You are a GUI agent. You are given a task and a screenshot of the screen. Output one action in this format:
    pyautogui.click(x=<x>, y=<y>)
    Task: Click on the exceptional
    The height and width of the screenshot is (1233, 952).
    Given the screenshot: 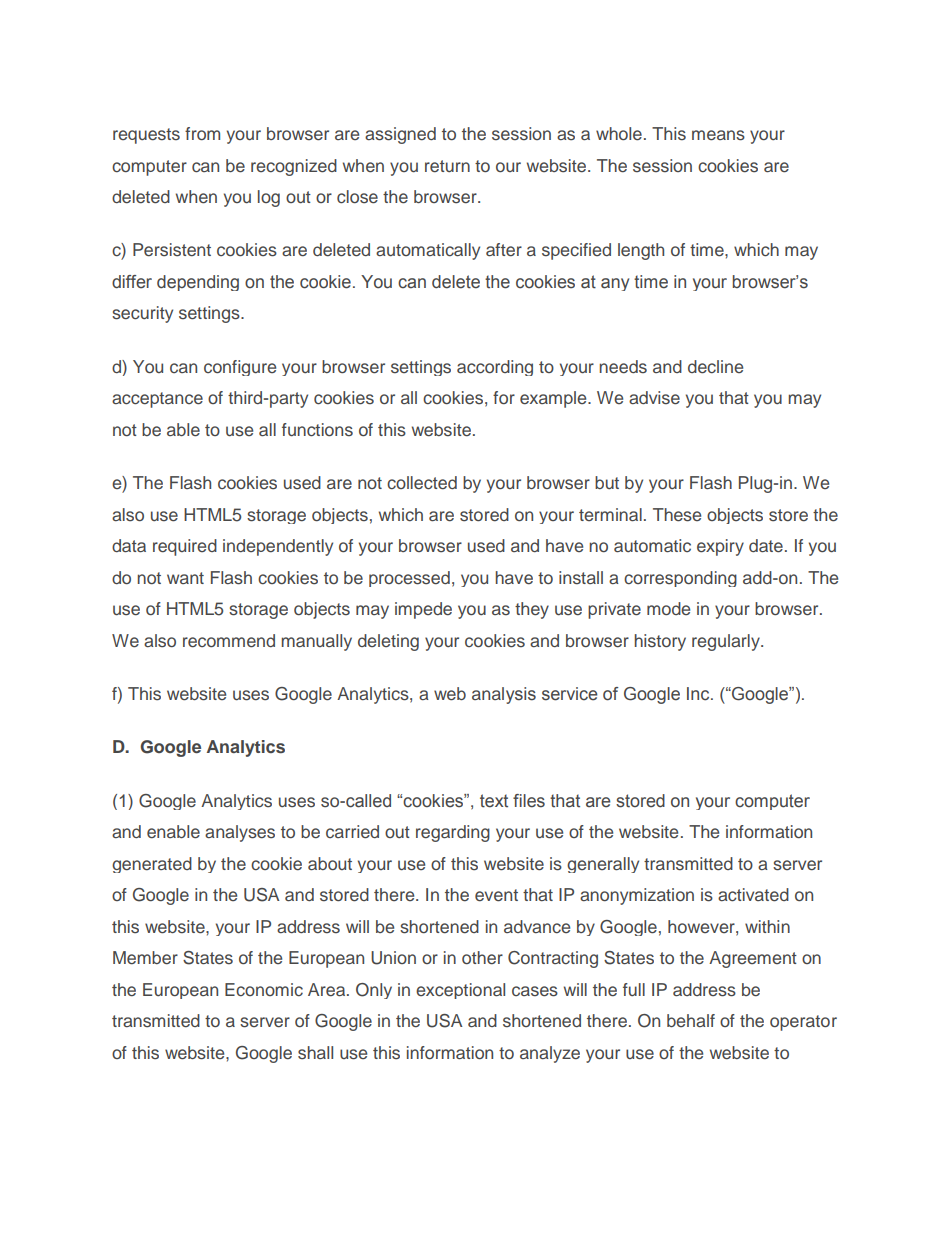 What is the action you would take?
    pyautogui.click(x=460, y=991)
